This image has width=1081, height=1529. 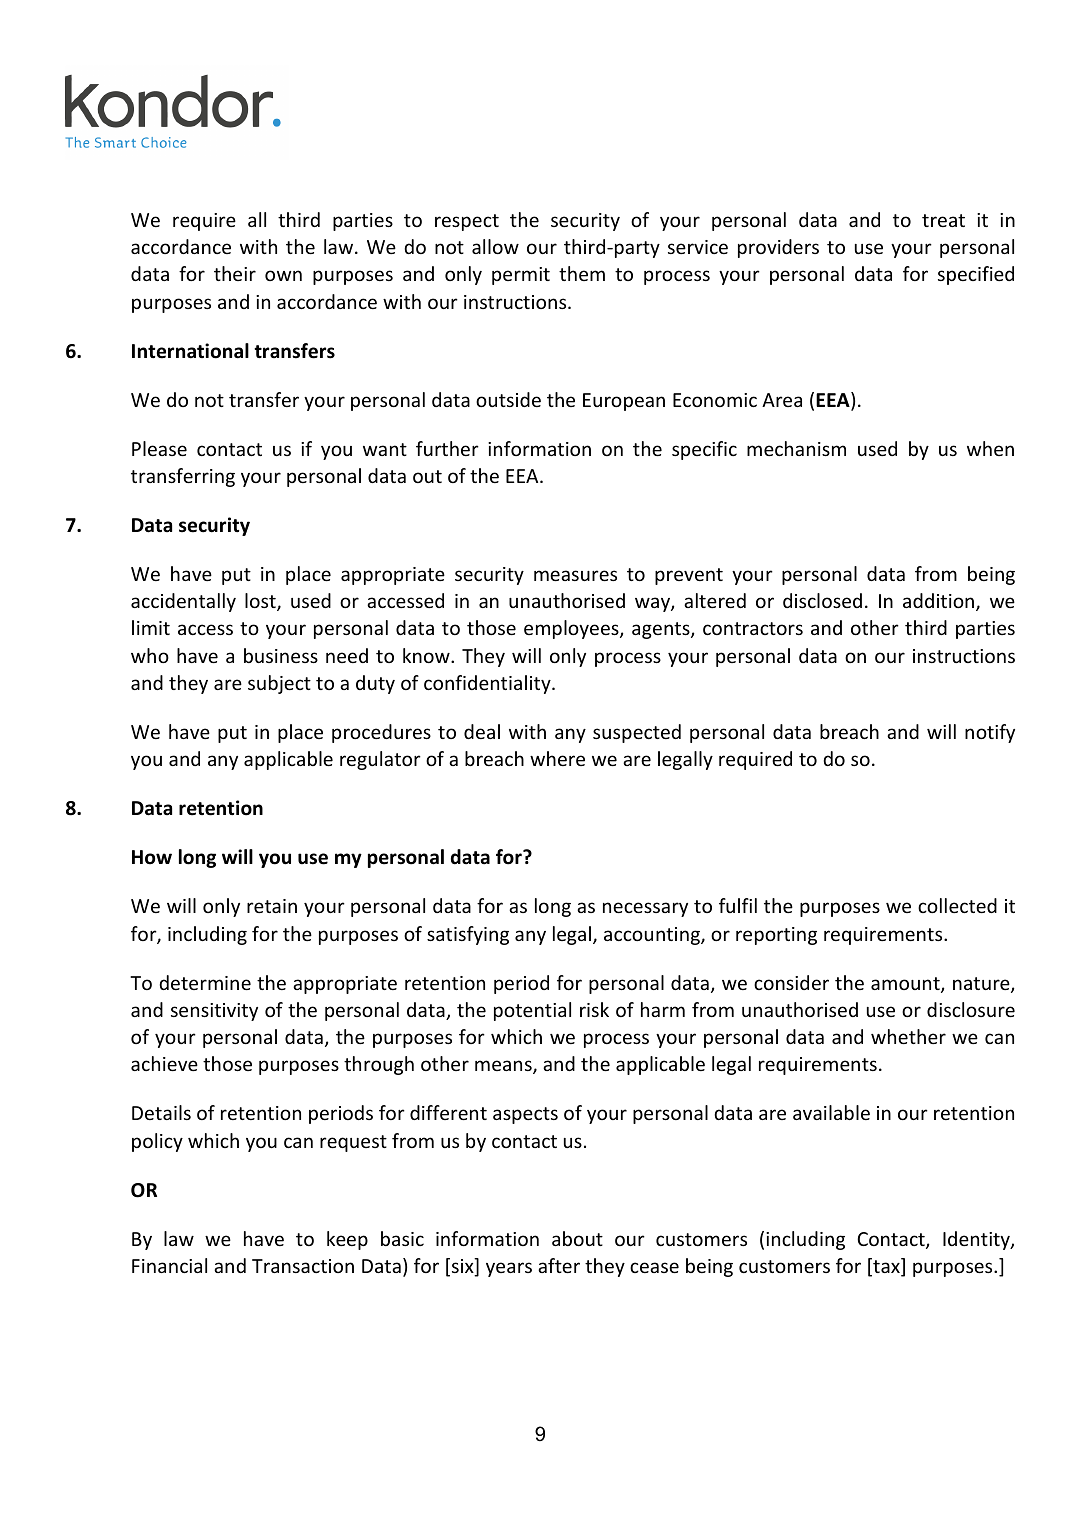 I want to click on How, so click(x=152, y=857).
